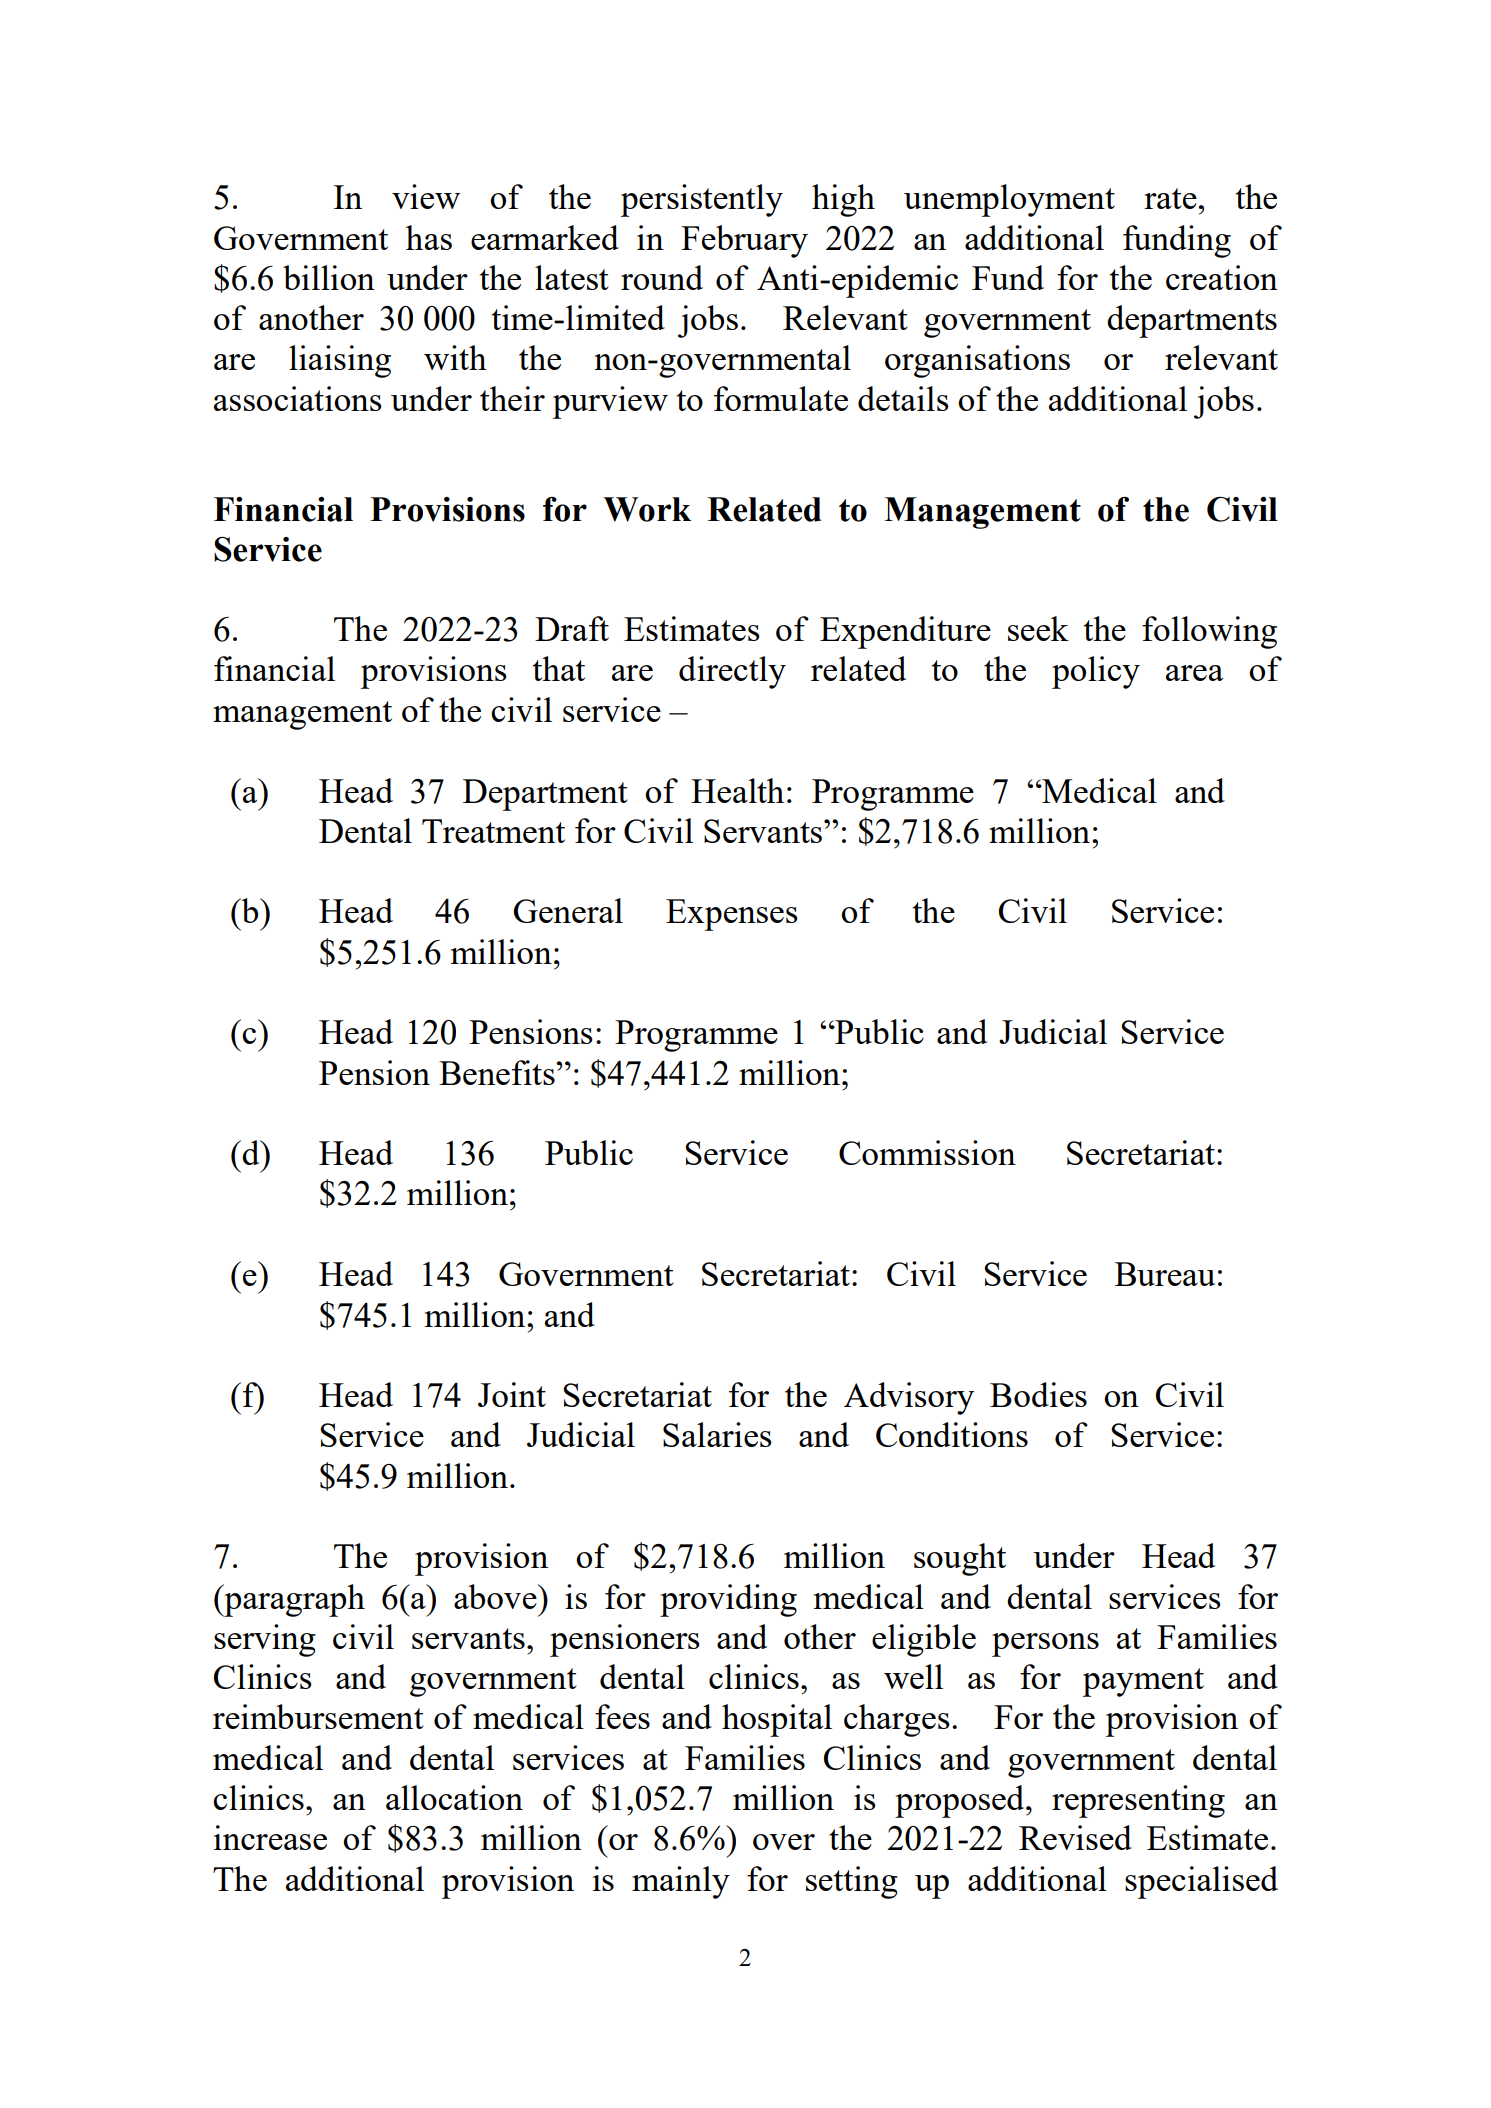 The height and width of the document is (2108, 1491). I want to click on has, so click(429, 237).
